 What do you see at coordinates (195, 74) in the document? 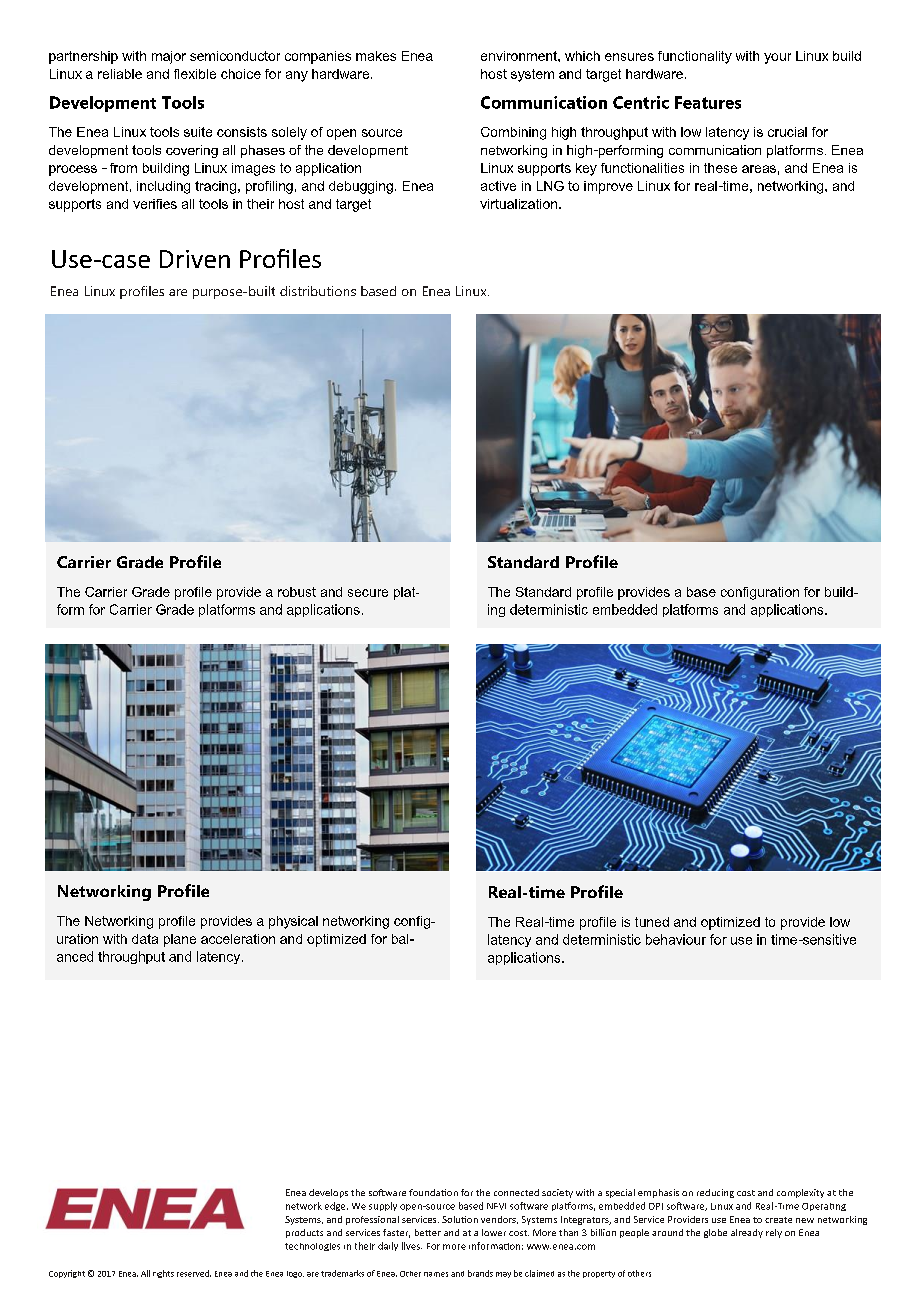
I see `flexible` at bounding box center [195, 74].
